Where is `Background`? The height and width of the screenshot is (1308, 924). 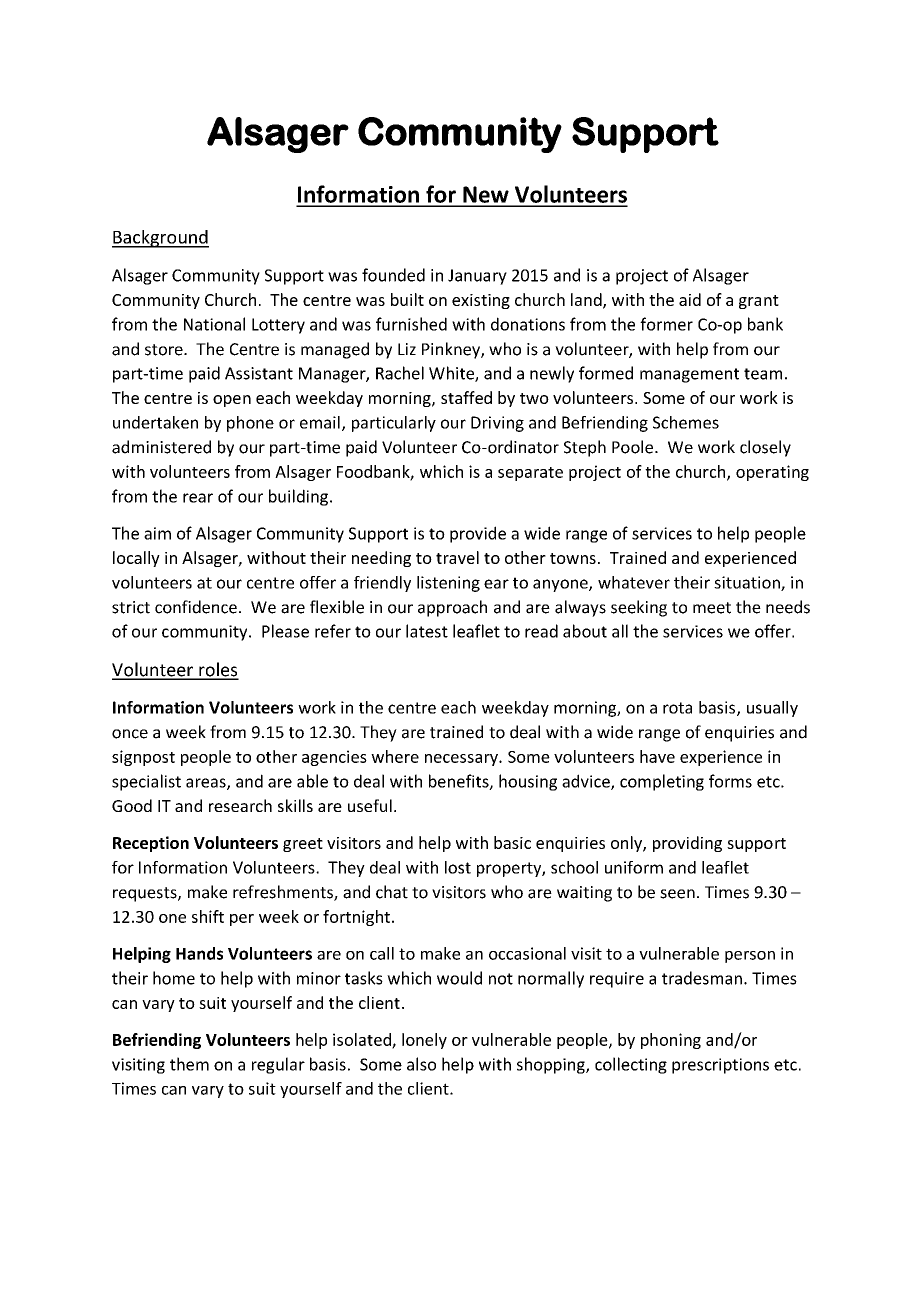 Background is located at coordinates (160, 239).
